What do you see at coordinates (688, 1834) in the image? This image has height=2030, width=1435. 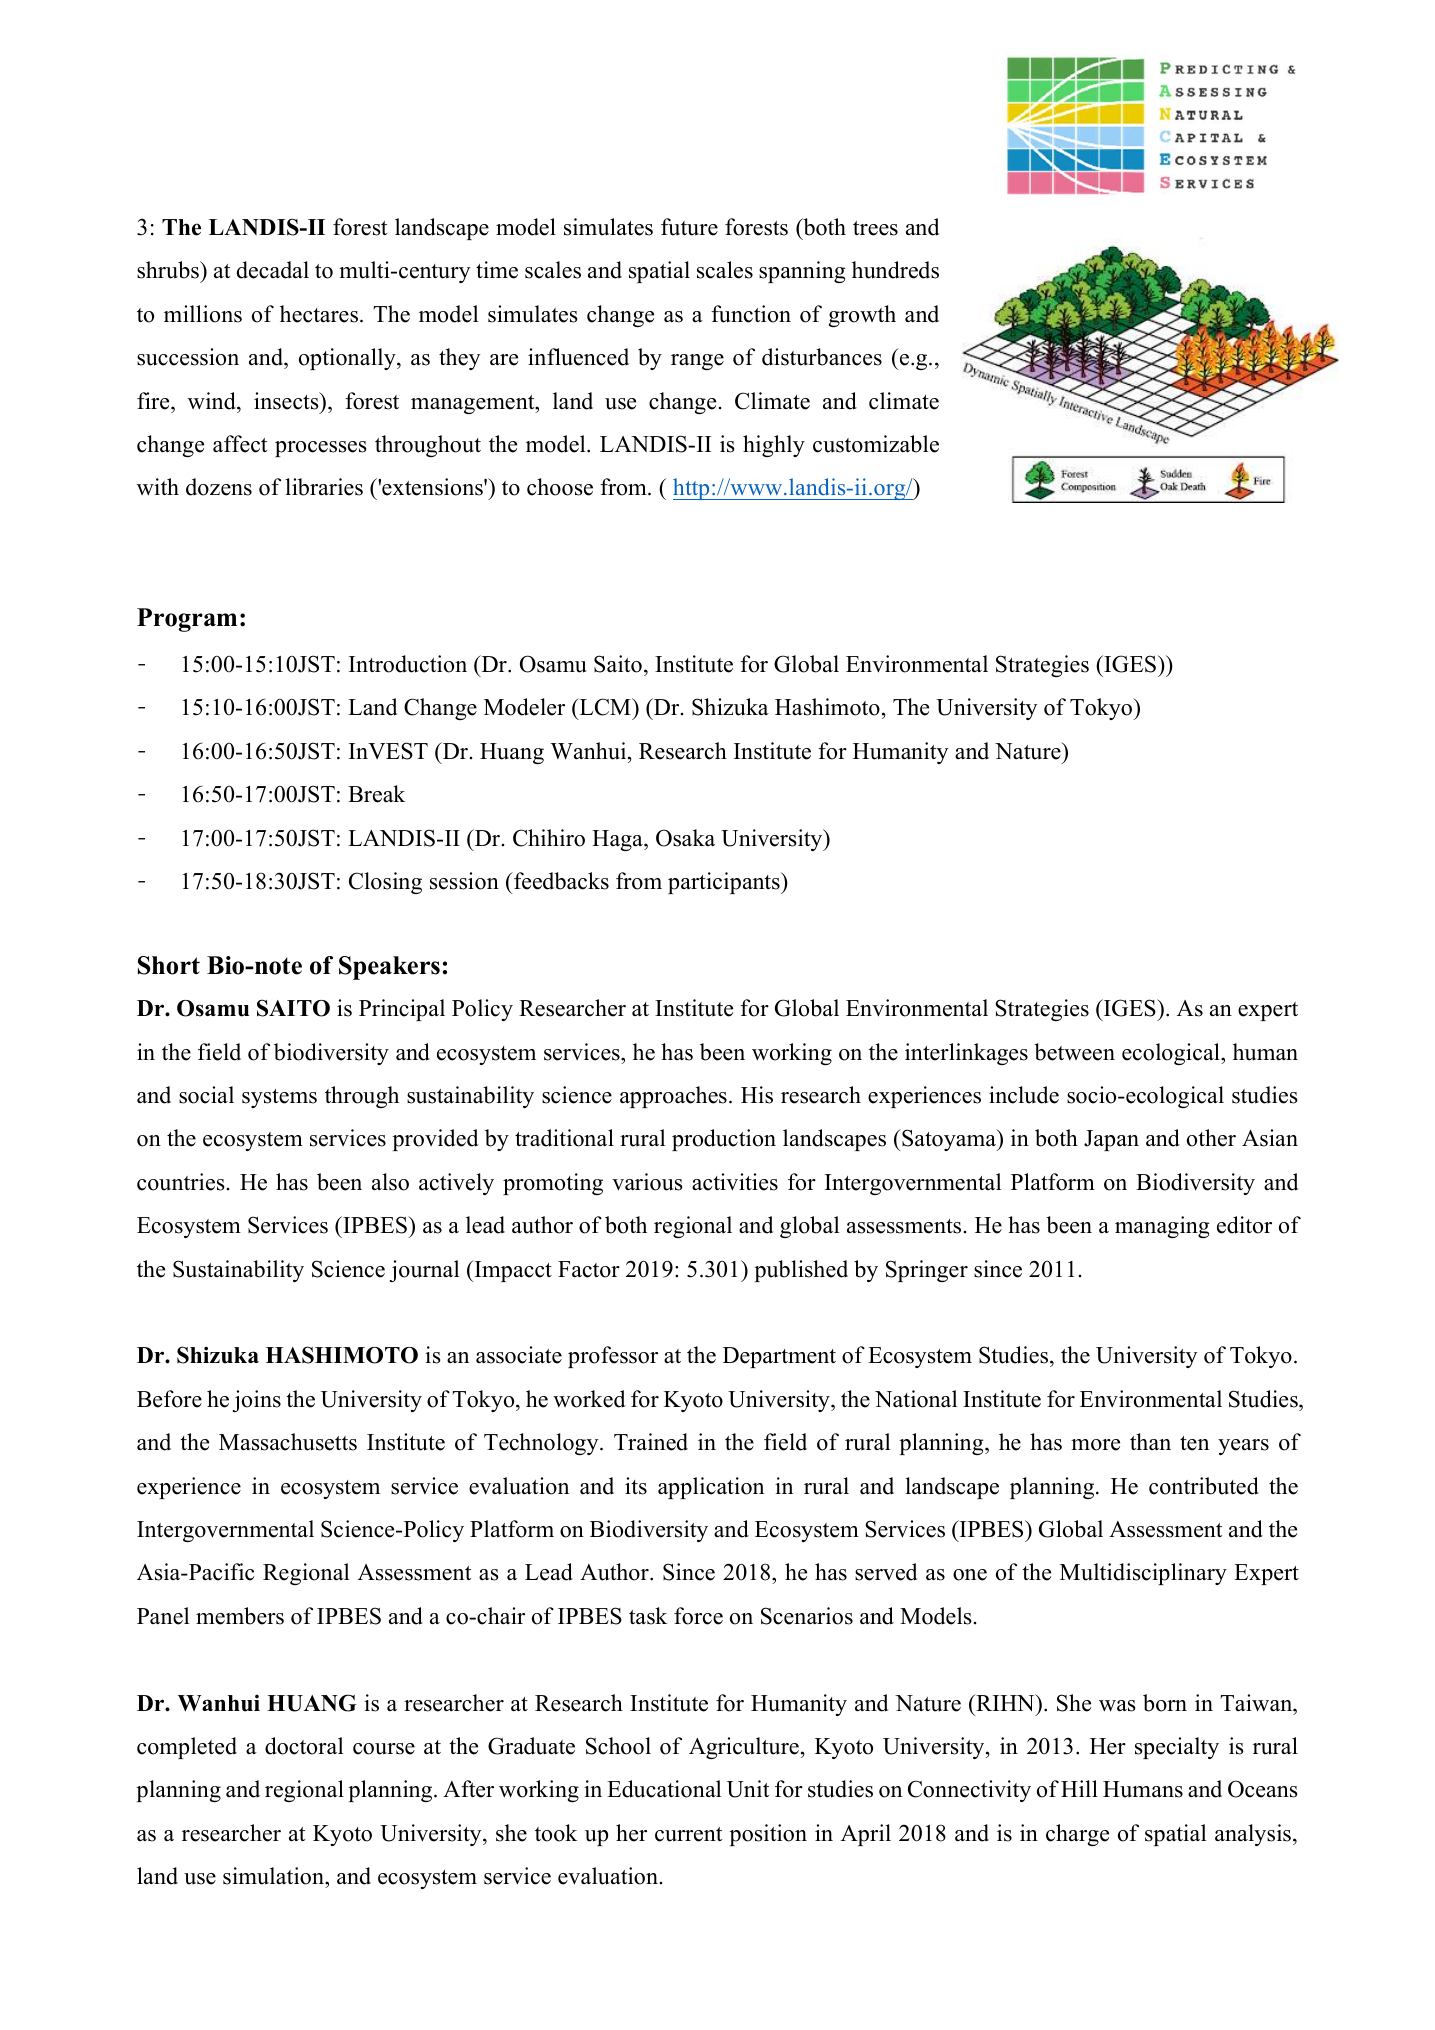 I see `current` at bounding box center [688, 1834].
